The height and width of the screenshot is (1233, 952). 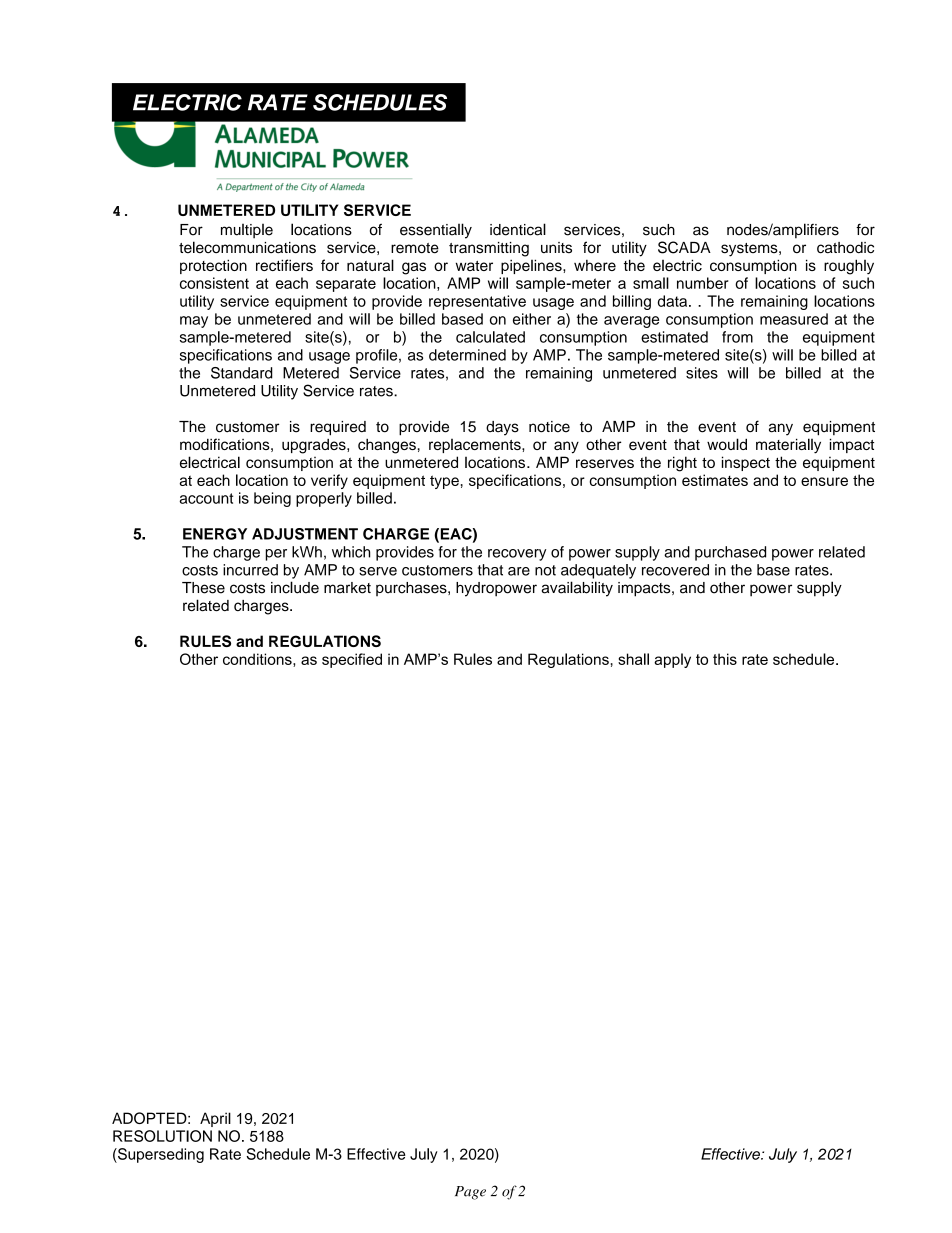 What do you see at coordinates (247, 247) in the screenshot?
I see `telecommunications` at bounding box center [247, 247].
